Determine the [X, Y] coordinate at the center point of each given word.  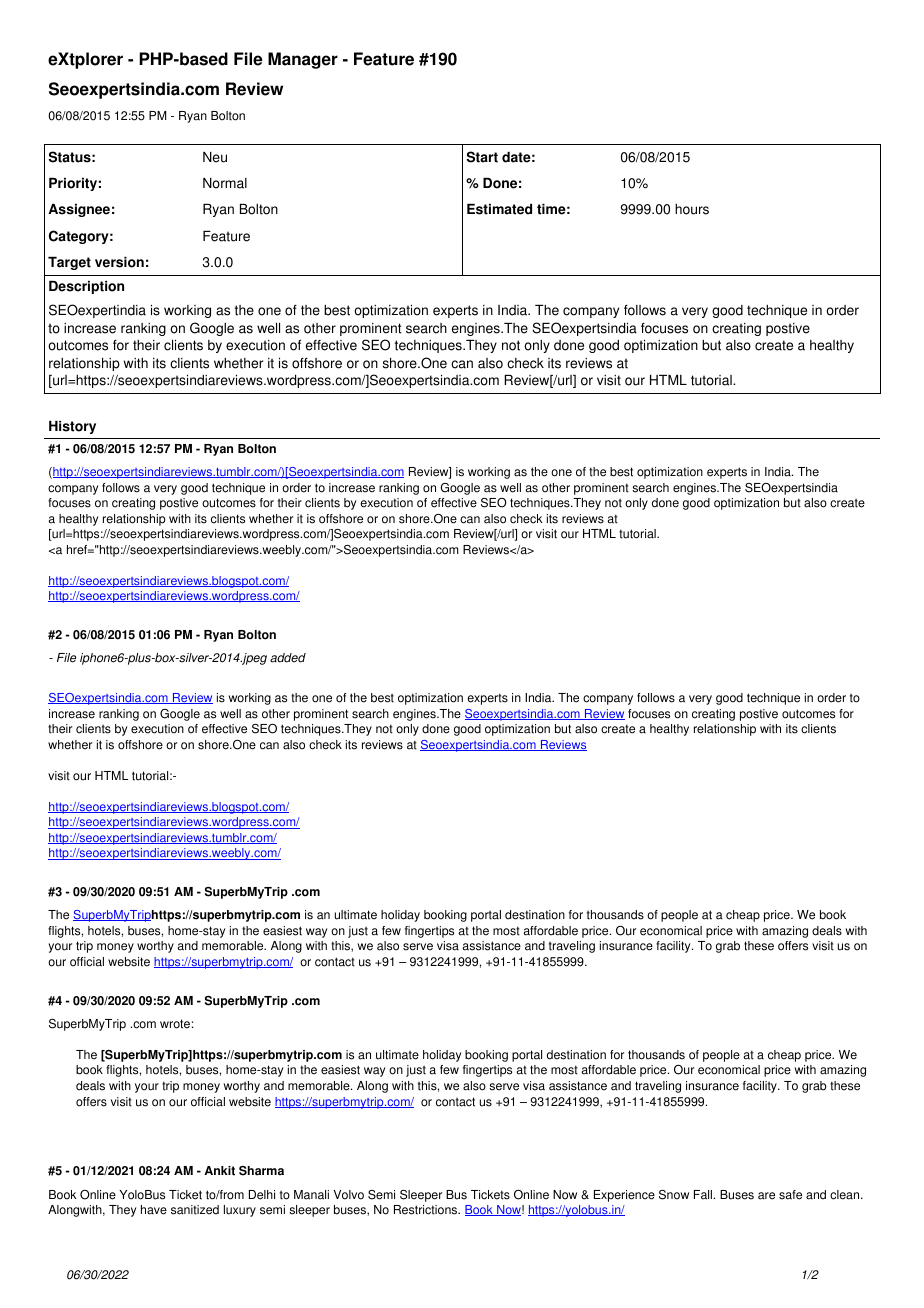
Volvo [349, 1195]
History [72, 427]
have [154, 1210]
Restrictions [427, 1210]
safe [790, 1195]
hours [692, 209]
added [288, 658]
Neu [215, 157]
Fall [704, 1195]
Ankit [219, 1171]
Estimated [499, 209]
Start [482, 157]
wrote [175, 1024]
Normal [225, 183]
